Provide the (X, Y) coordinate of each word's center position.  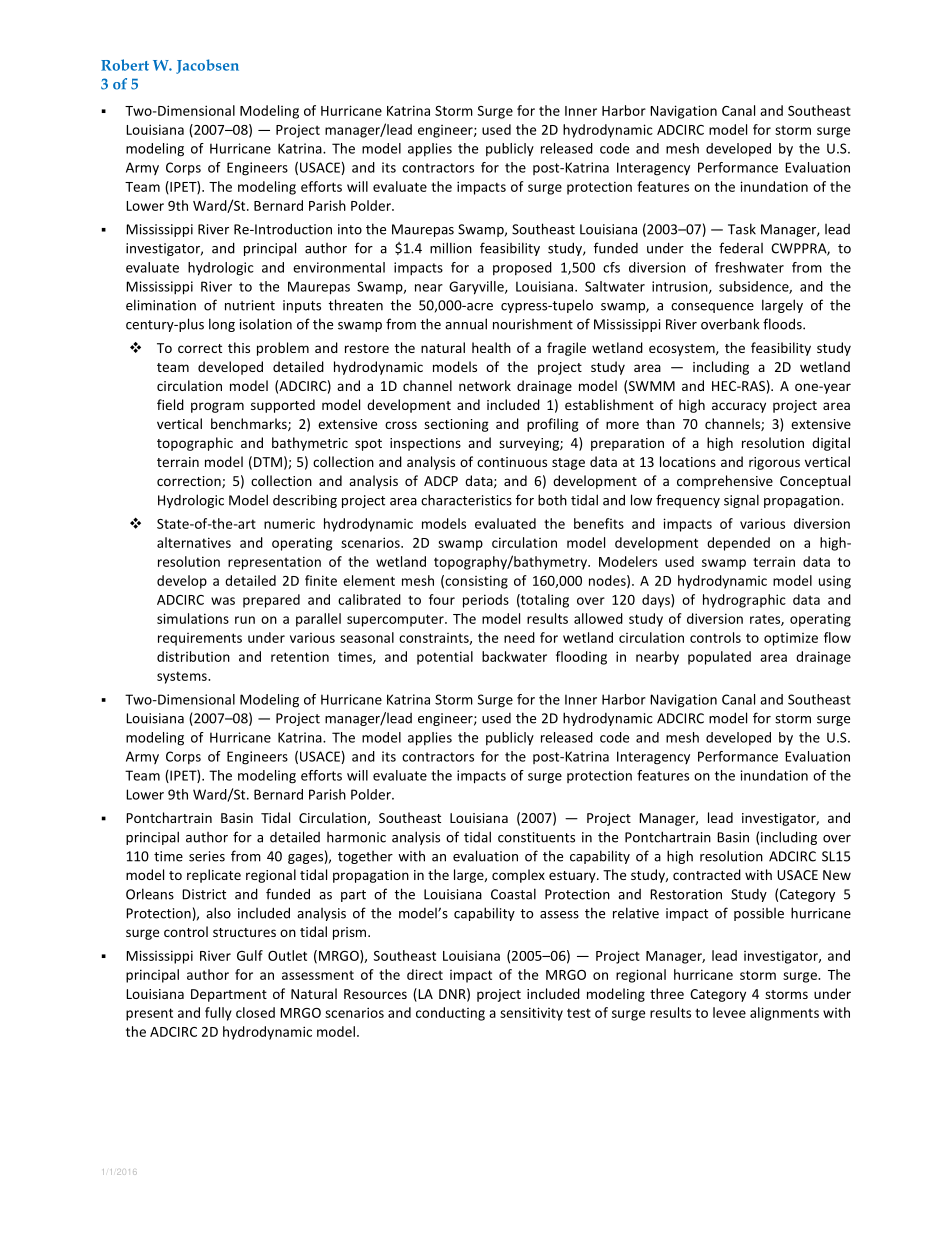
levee (729, 1012)
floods (783, 324)
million (451, 248)
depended (738, 544)
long (222, 325)
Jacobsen (207, 66)
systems (183, 677)
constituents (536, 837)
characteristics (466, 500)
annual (466, 324)
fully (218, 1014)
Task (742, 229)
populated (719, 658)
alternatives (194, 542)
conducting (450, 1014)
